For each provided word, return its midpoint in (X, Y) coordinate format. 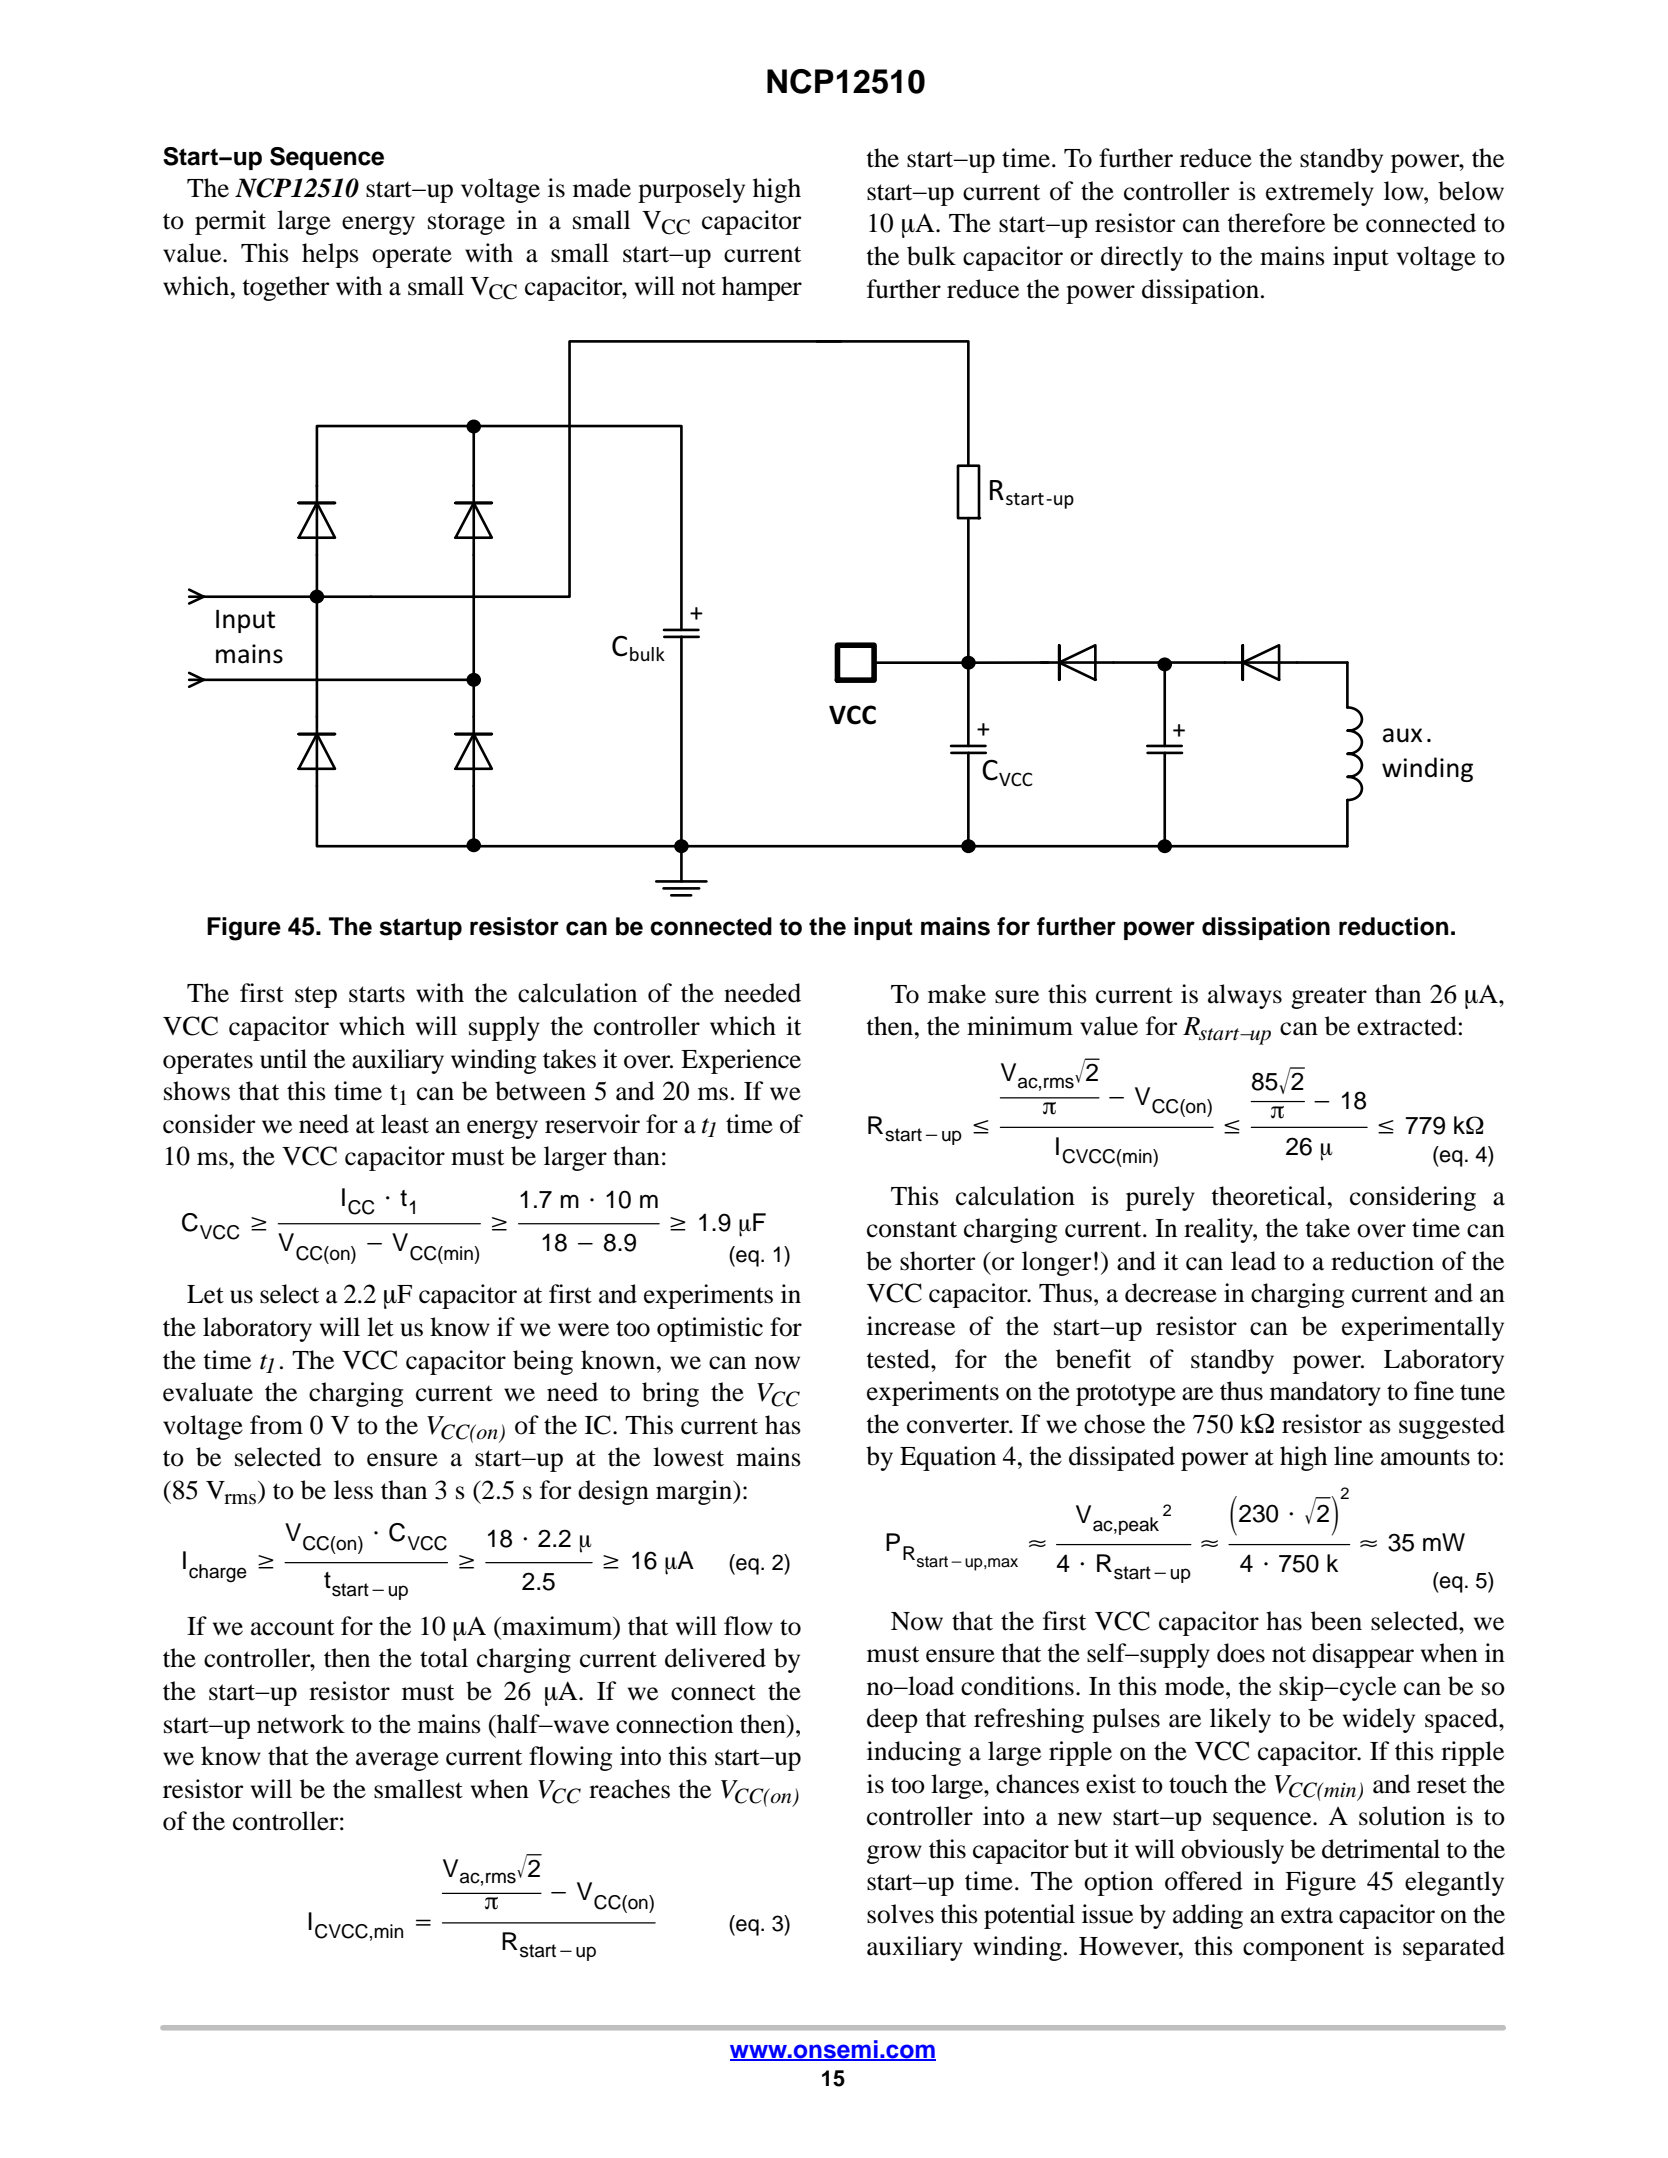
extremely (1320, 193)
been (1336, 1621)
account (292, 1627)
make (957, 994)
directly (1142, 258)
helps (330, 255)
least (405, 1124)
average (397, 1761)
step (316, 997)
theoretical (1268, 1196)
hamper (762, 288)
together (285, 288)
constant (912, 1229)
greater (1329, 998)
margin (695, 1492)
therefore (1276, 223)
